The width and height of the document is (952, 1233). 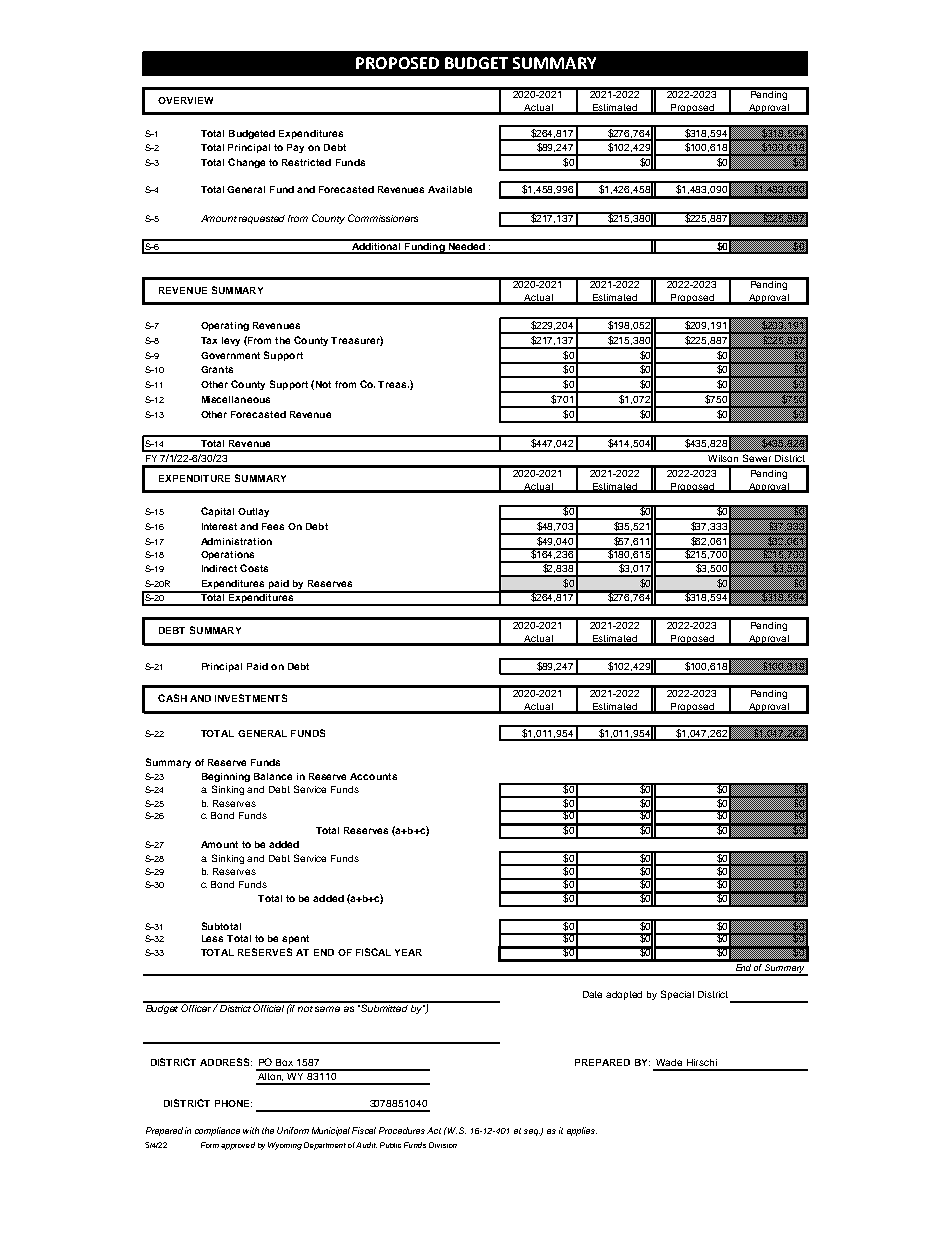 I want to click on Fees, so click(x=273, y=526).
